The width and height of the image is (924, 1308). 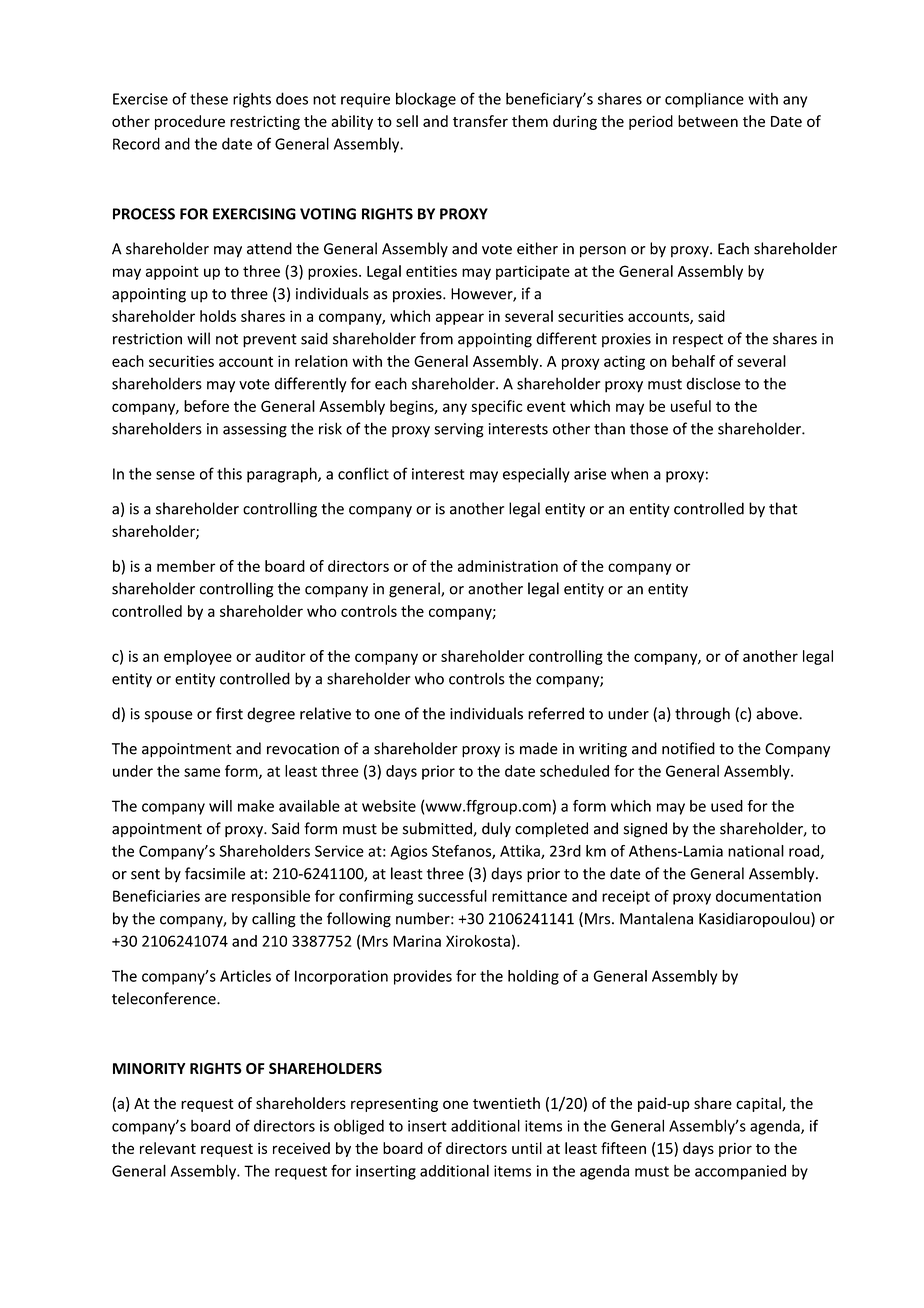 What do you see at coordinates (708, 121) in the image?
I see `between` at bounding box center [708, 121].
